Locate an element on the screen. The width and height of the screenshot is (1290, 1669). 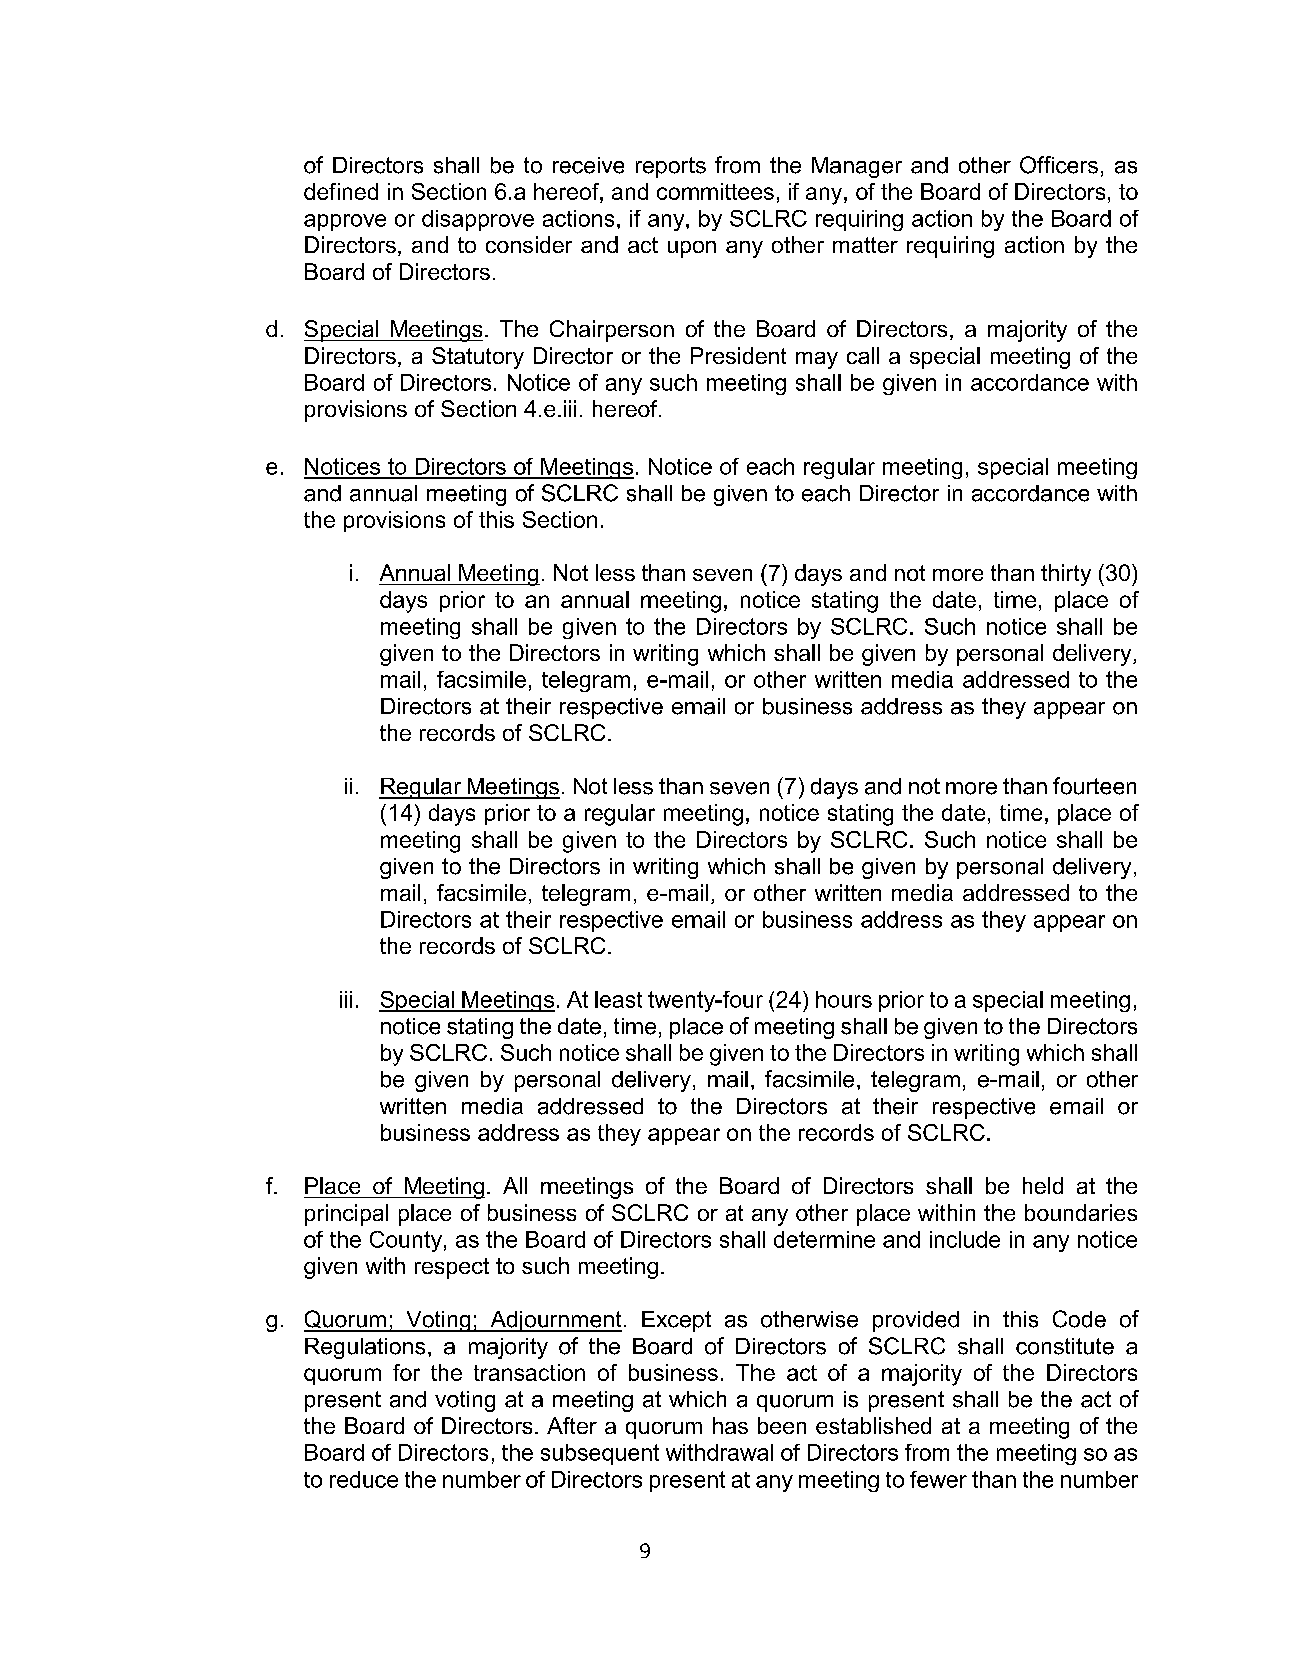
defined is located at coordinates (341, 191).
